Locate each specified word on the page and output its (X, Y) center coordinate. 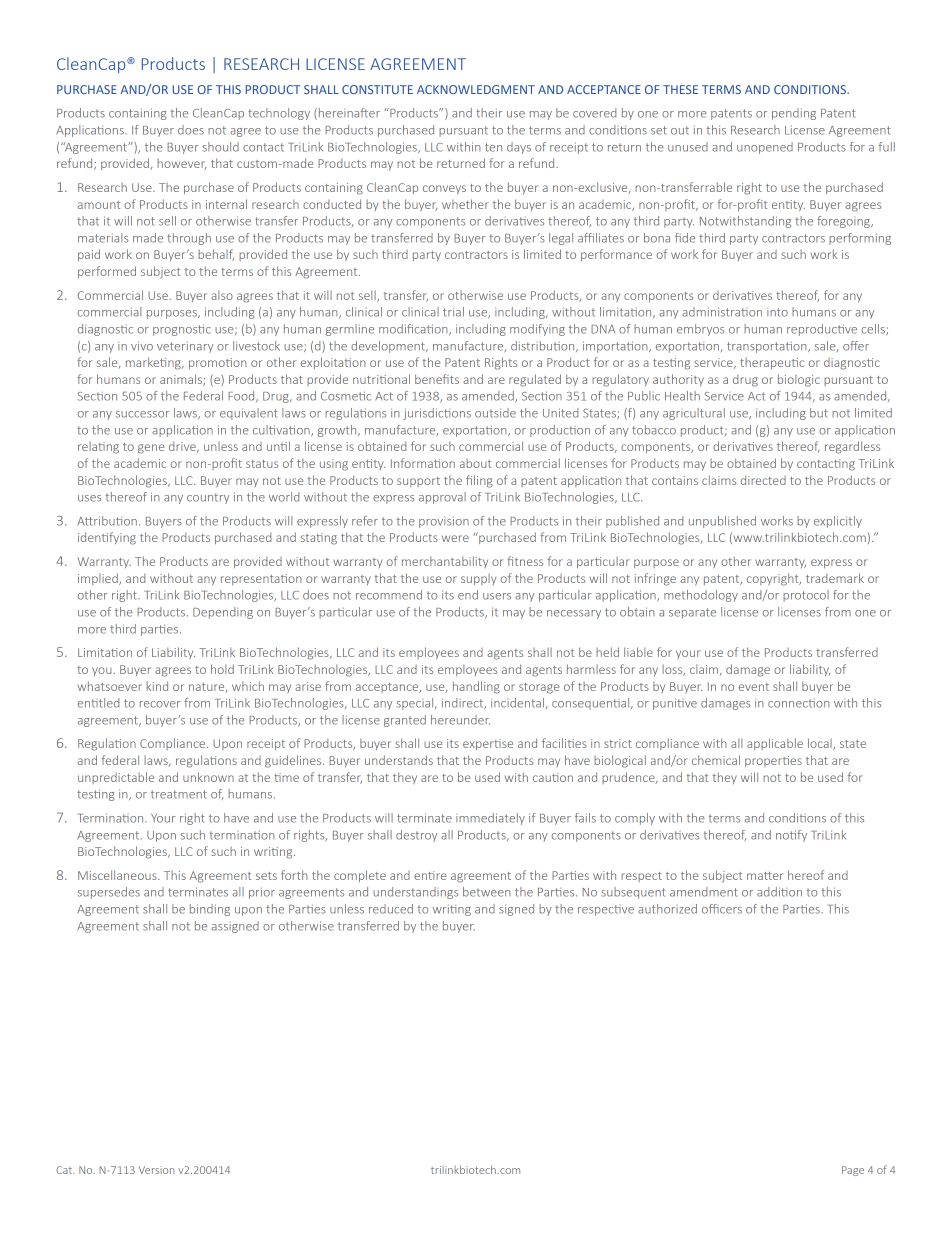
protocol (806, 596)
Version (156, 1170)
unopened (765, 148)
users (497, 596)
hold (222, 669)
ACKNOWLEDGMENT (476, 89)
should (221, 147)
